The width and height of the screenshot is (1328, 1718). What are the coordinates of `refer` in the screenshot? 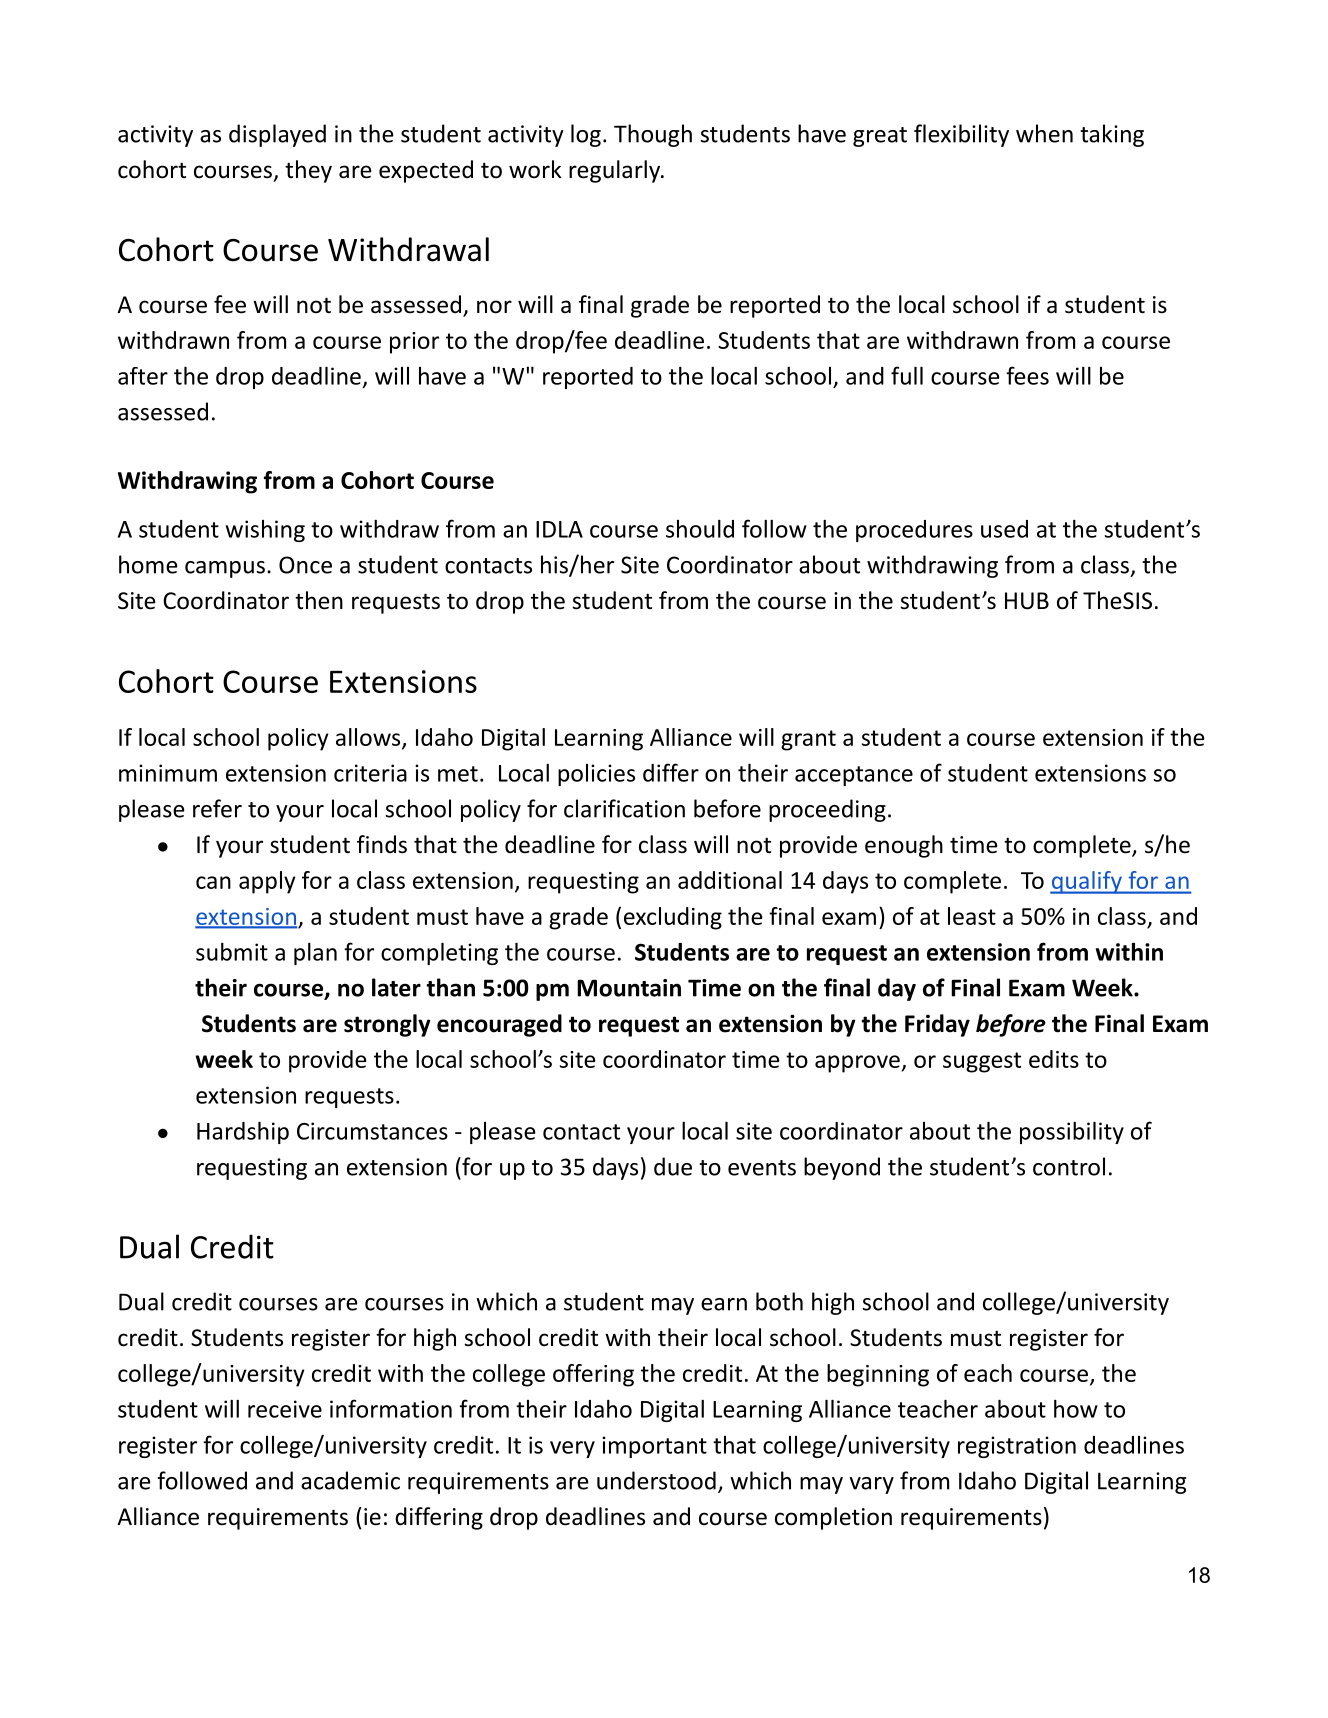 It's located at (217, 808).
